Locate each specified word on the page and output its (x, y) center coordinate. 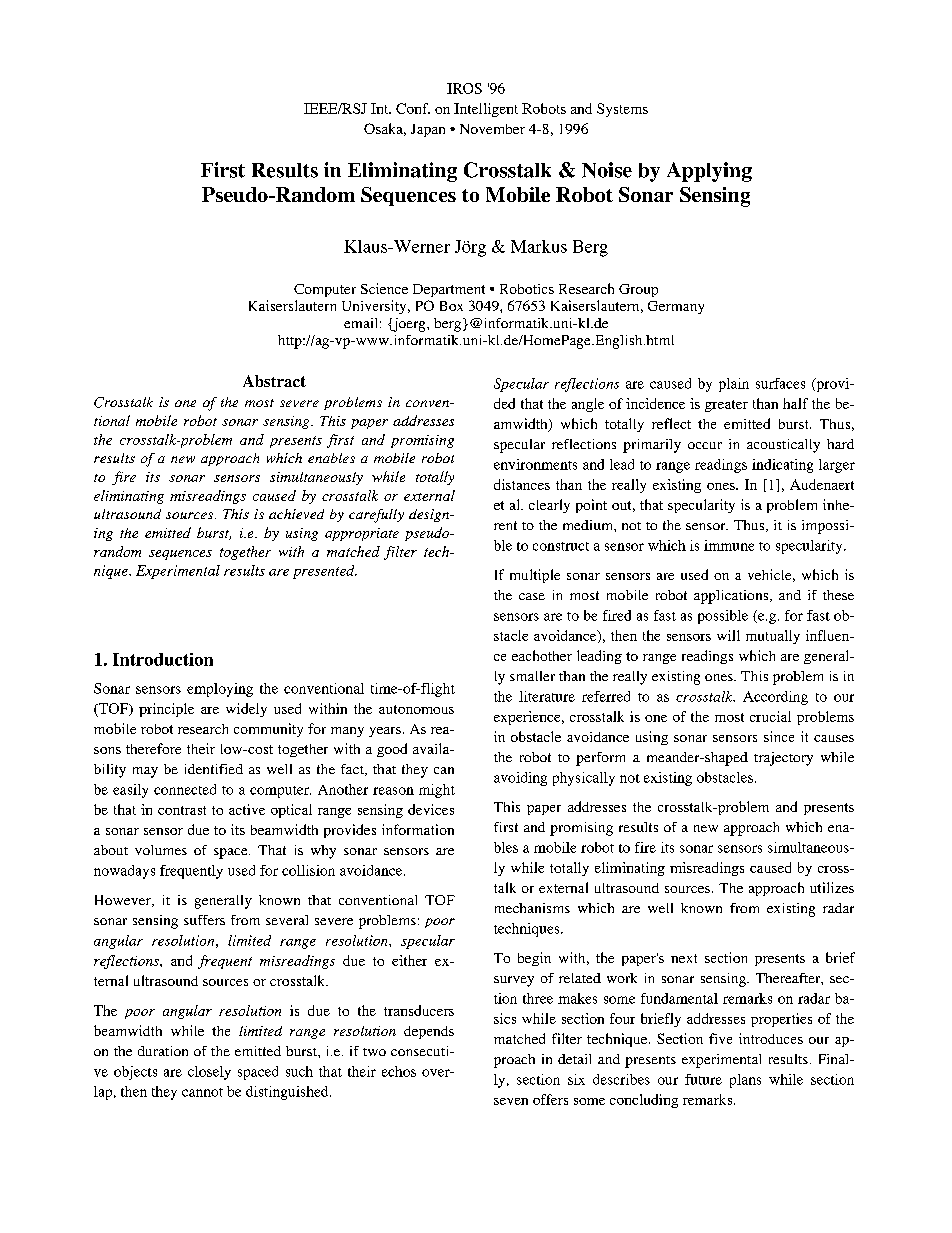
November (492, 129)
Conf (413, 108)
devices (431, 809)
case (532, 596)
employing (220, 690)
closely (209, 1073)
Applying (709, 172)
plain (734, 385)
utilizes (832, 887)
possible (723, 617)
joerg (409, 325)
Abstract (274, 381)
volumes (161, 850)
